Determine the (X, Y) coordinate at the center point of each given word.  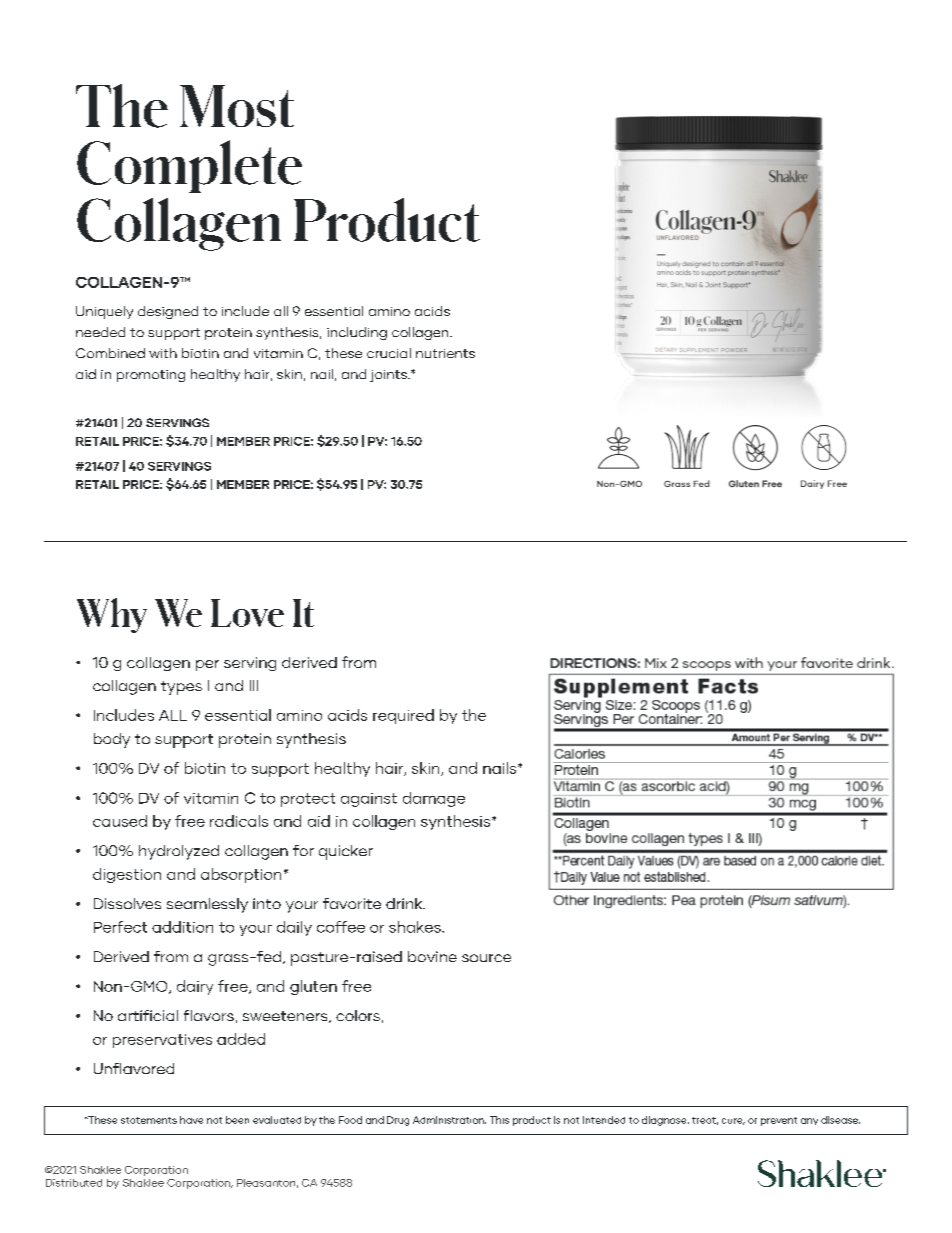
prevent (779, 1121)
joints (389, 376)
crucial (389, 353)
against (369, 800)
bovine (432, 956)
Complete (189, 166)
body (112, 740)
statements (149, 1120)
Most (237, 106)
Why (112, 615)
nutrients (445, 353)
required (403, 716)
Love (247, 613)
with (163, 353)
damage (434, 799)
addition (182, 927)
